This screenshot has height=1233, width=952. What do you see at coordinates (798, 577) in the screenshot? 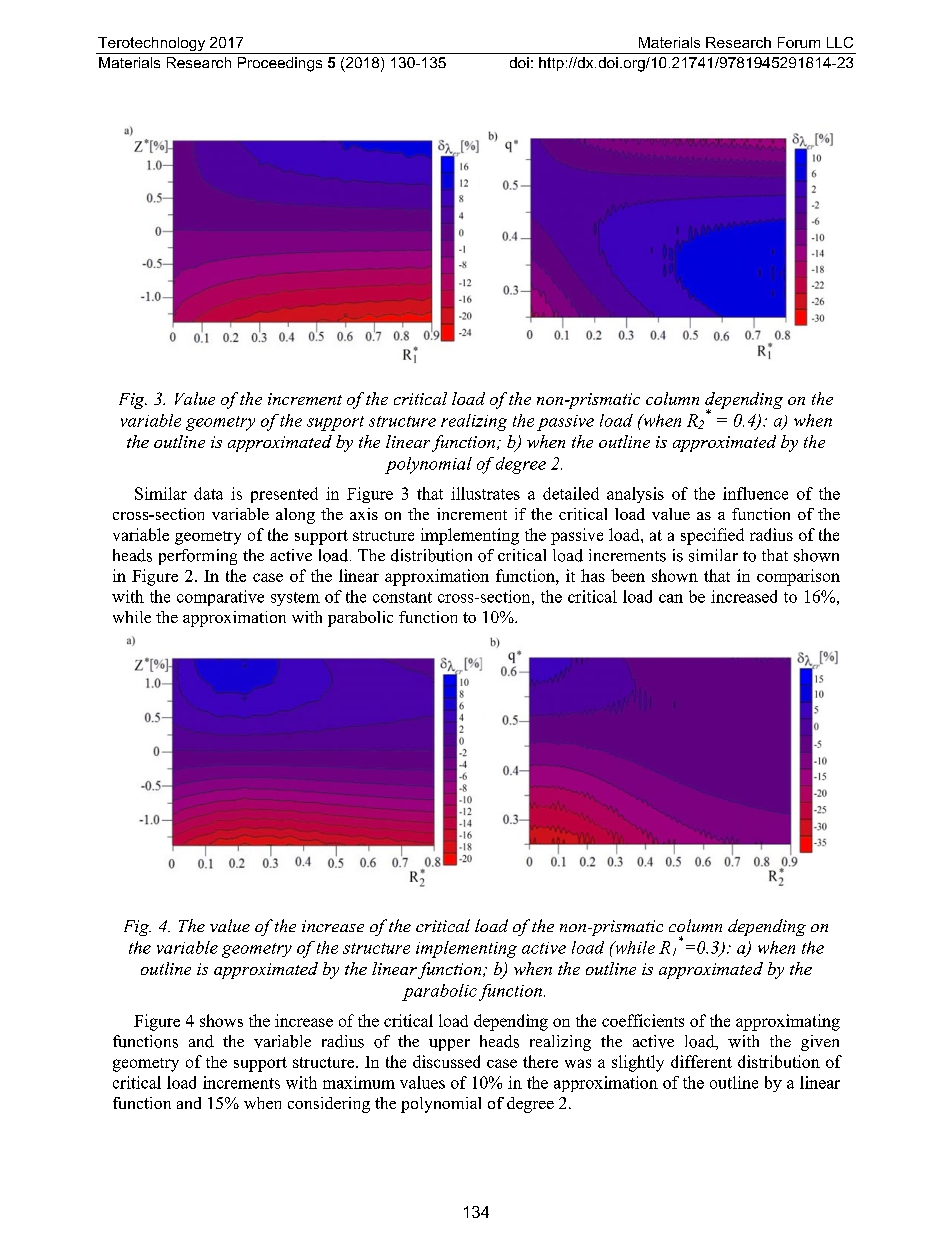
I see `comparison` at bounding box center [798, 577].
